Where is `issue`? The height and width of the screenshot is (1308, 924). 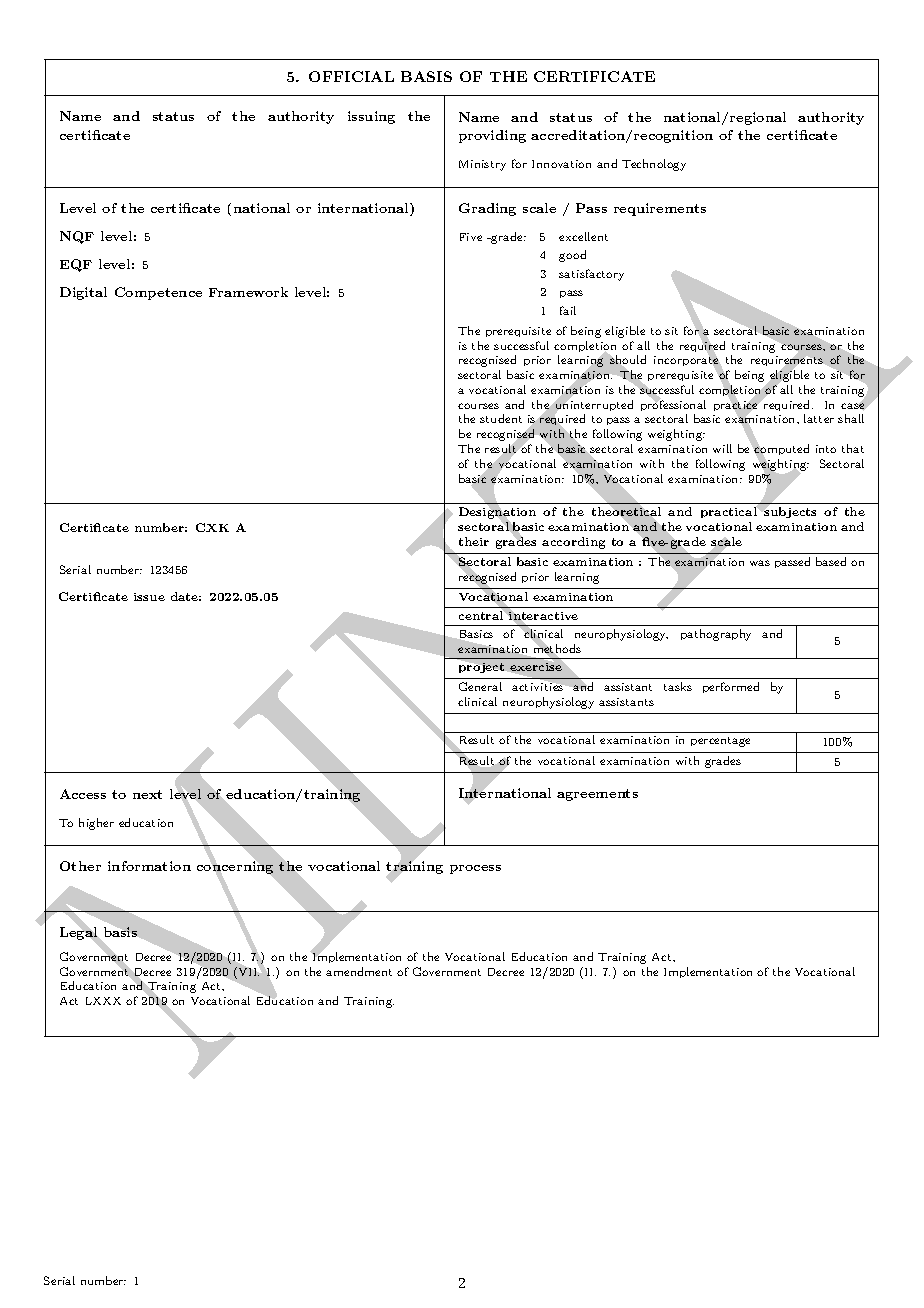
issue is located at coordinates (149, 597).
